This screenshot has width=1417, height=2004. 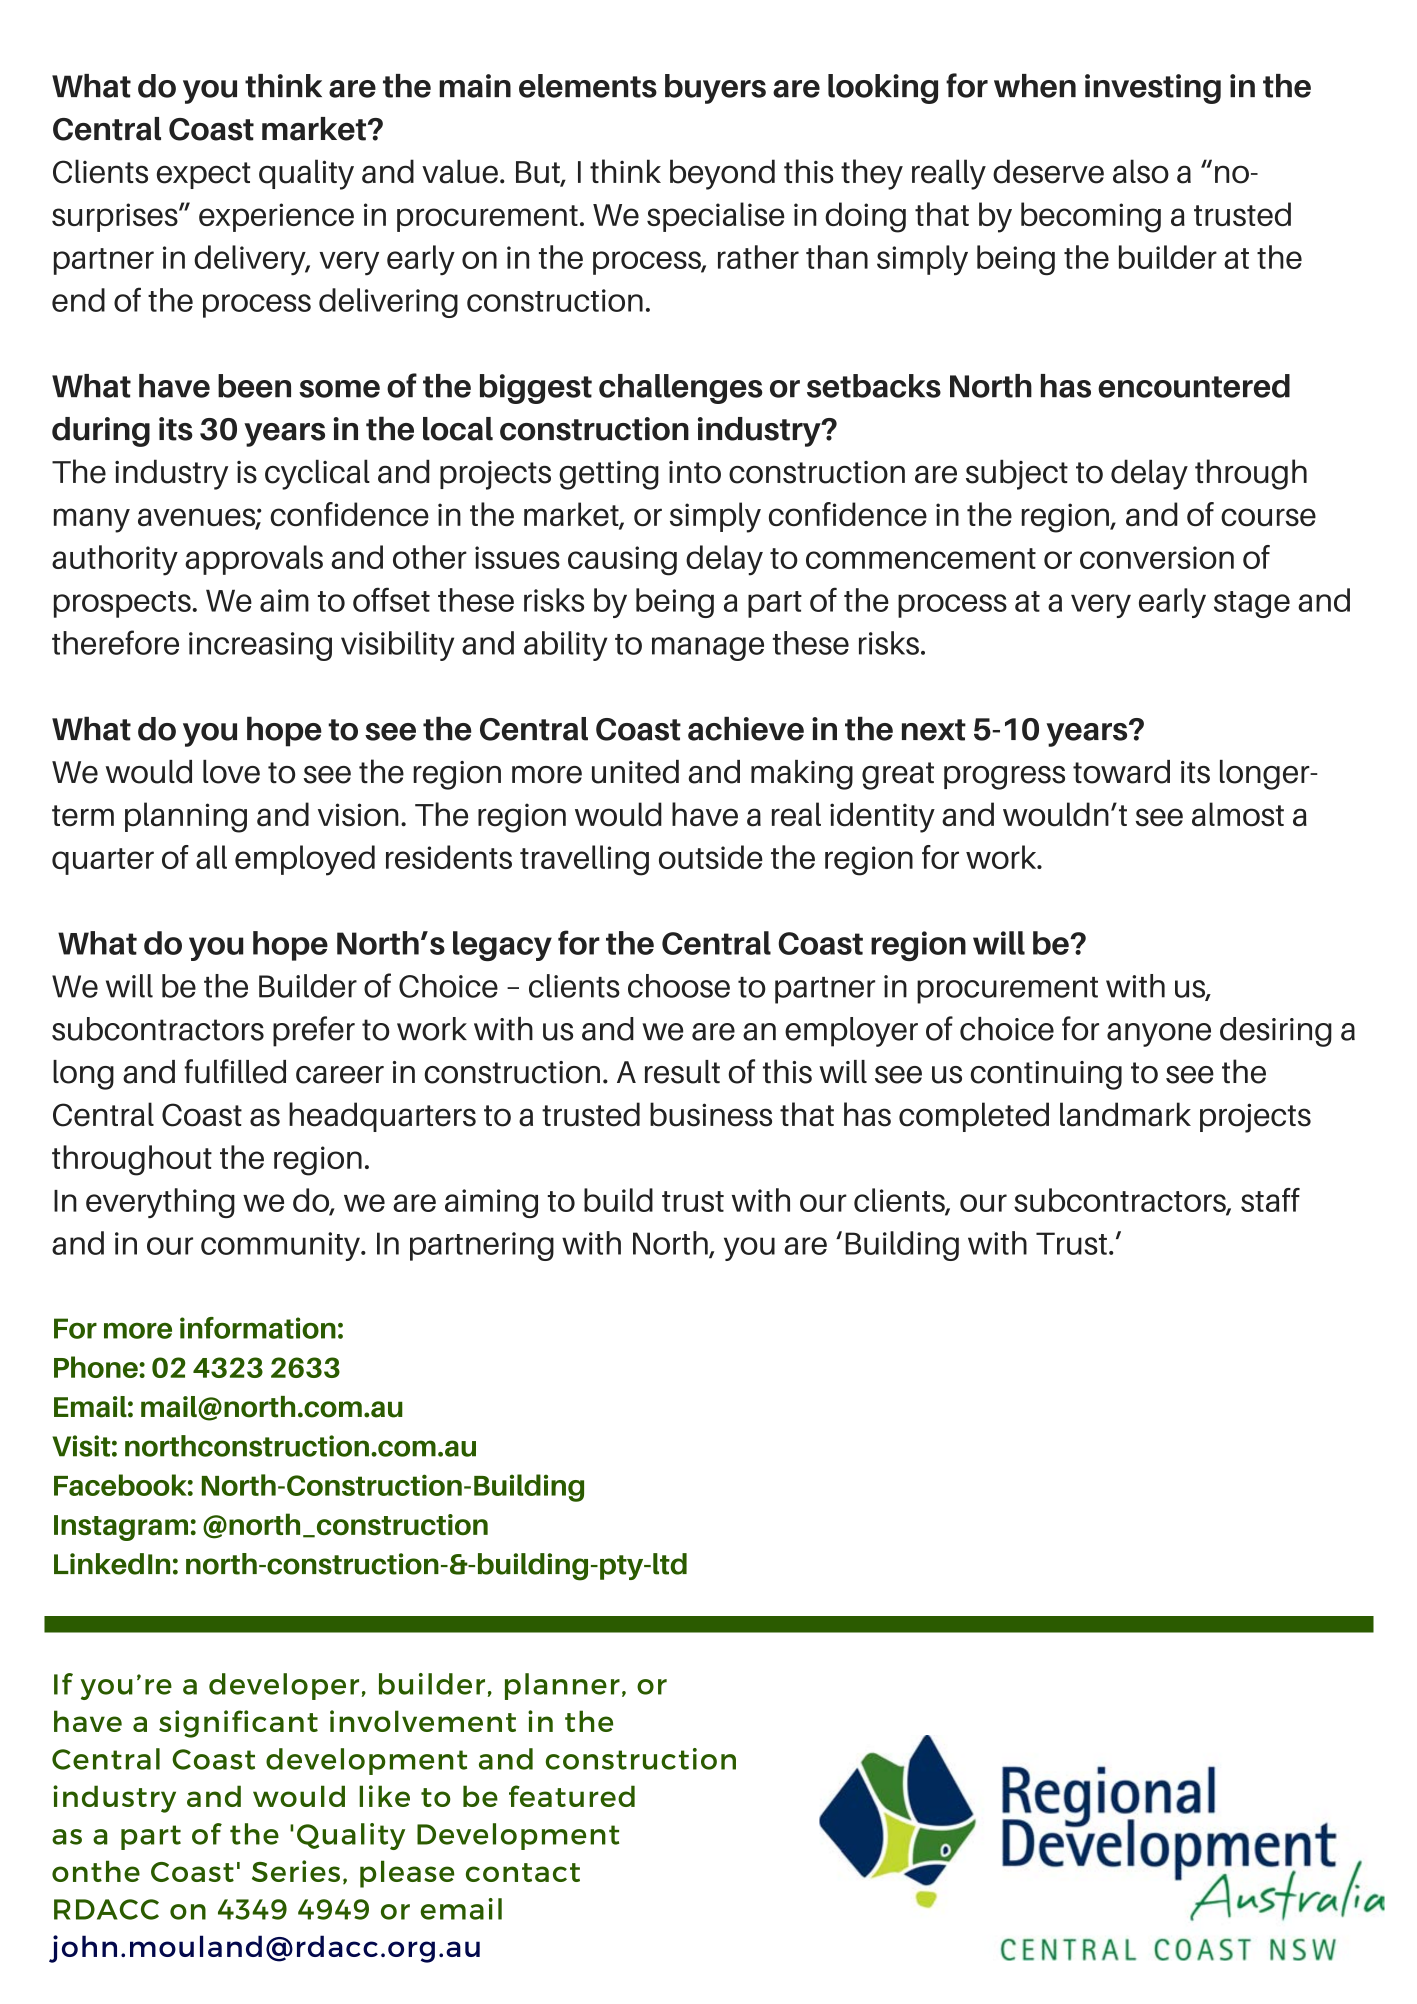 I want to click on planner, so click(x=562, y=1686).
